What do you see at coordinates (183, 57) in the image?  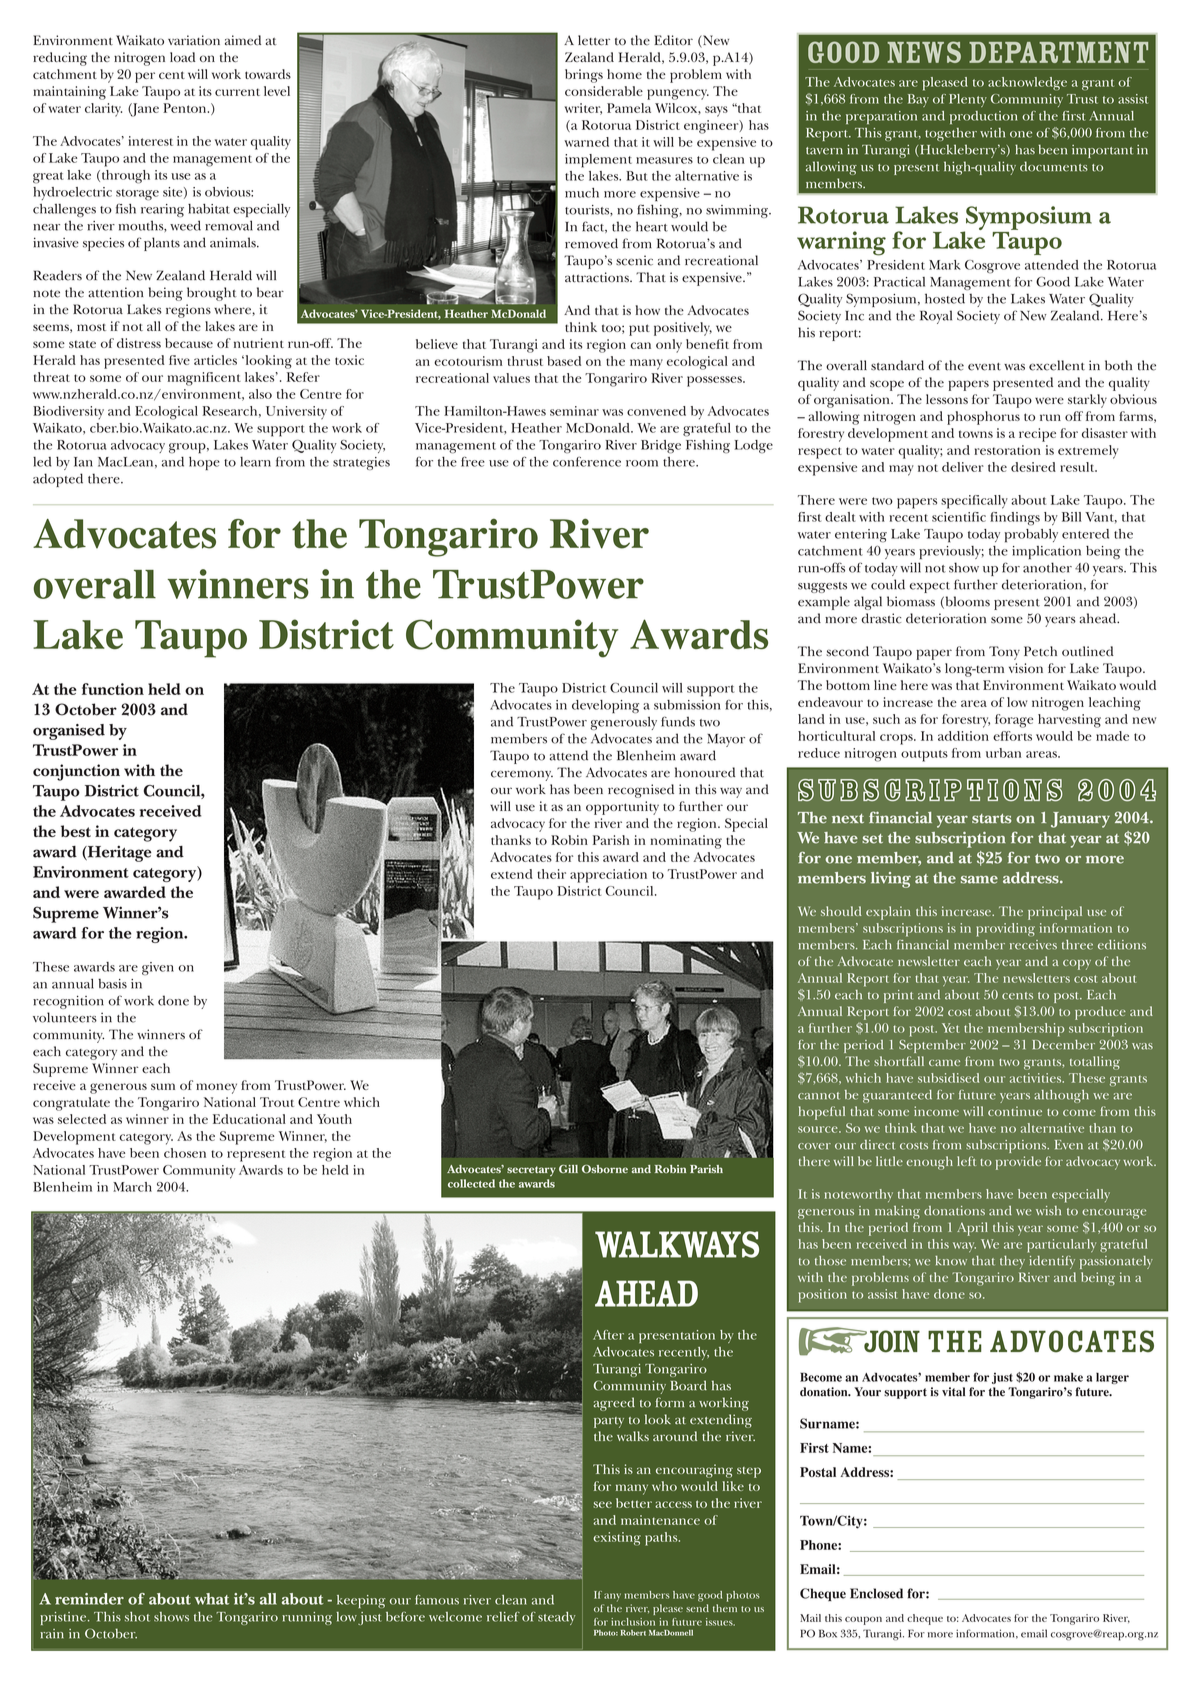 I see `load` at bounding box center [183, 57].
